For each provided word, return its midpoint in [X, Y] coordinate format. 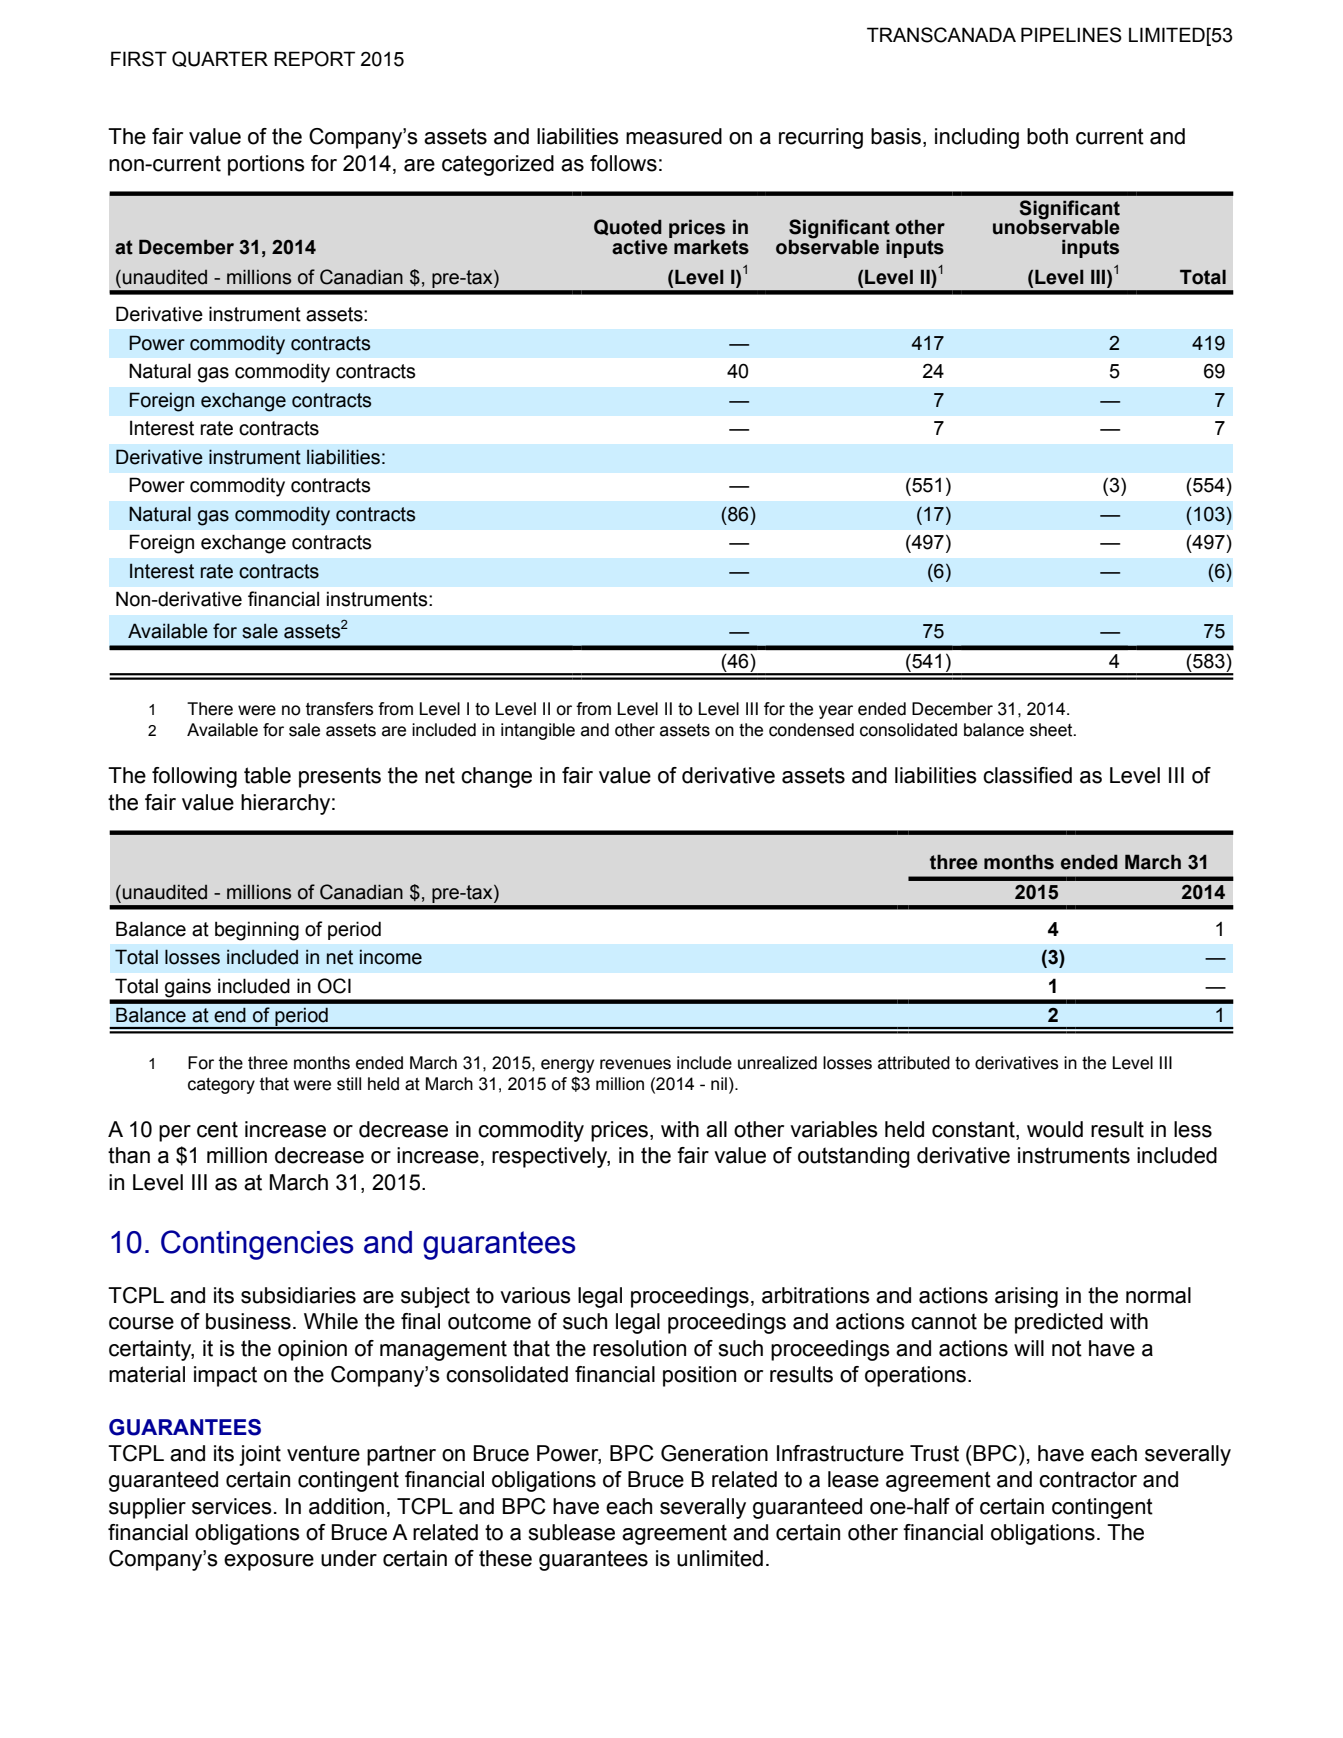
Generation [714, 1453]
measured [674, 136]
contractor [1088, 1479]
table [267, 775]
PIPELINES [1071, 35]
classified [1027, 775]
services [232, 1506]
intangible [538, 731]
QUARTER [220, 59]
